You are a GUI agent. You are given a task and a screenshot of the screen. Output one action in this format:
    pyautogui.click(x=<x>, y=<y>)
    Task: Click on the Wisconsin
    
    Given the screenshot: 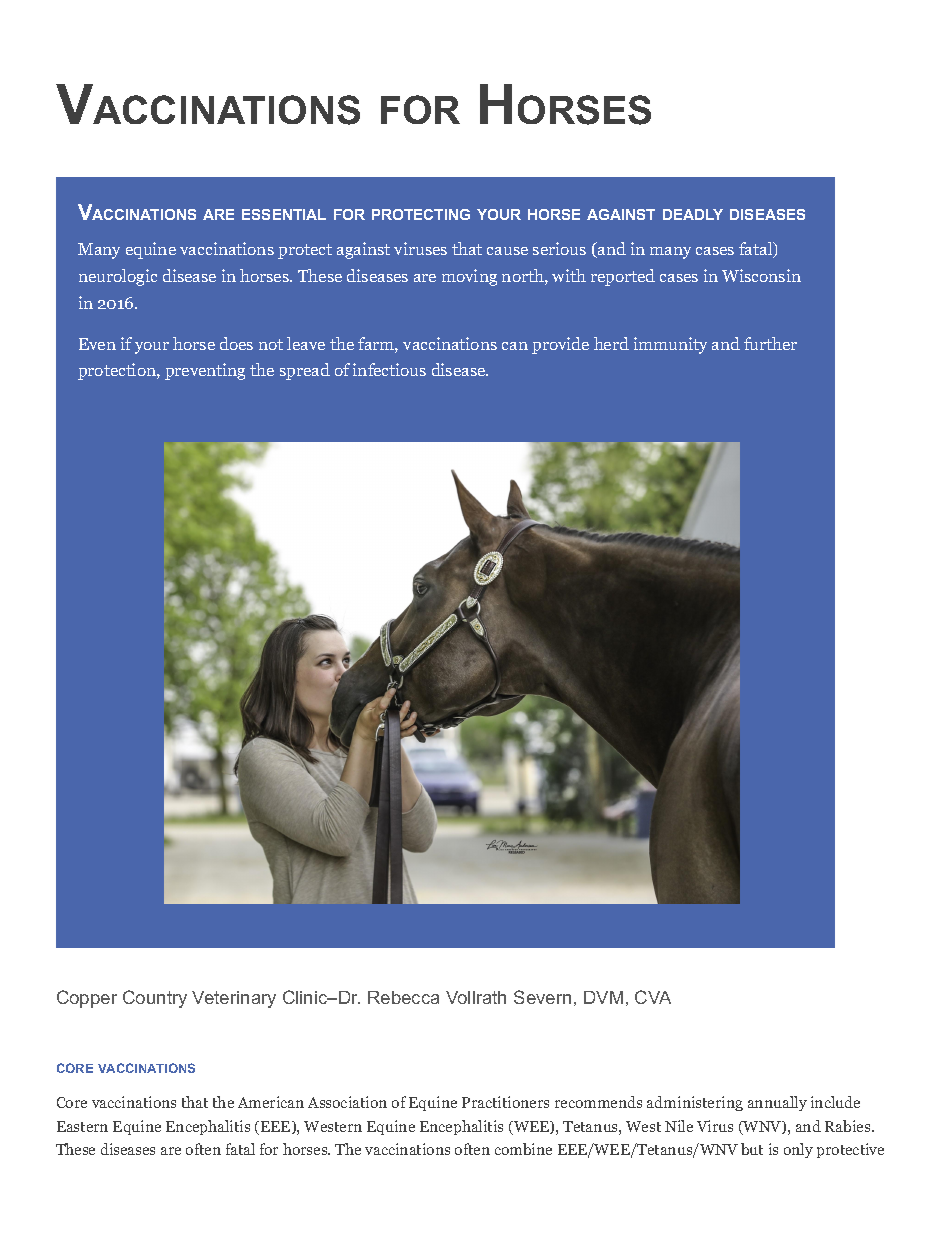 What is the action you would take?
    pyautogui.click(x=761, y=275)
